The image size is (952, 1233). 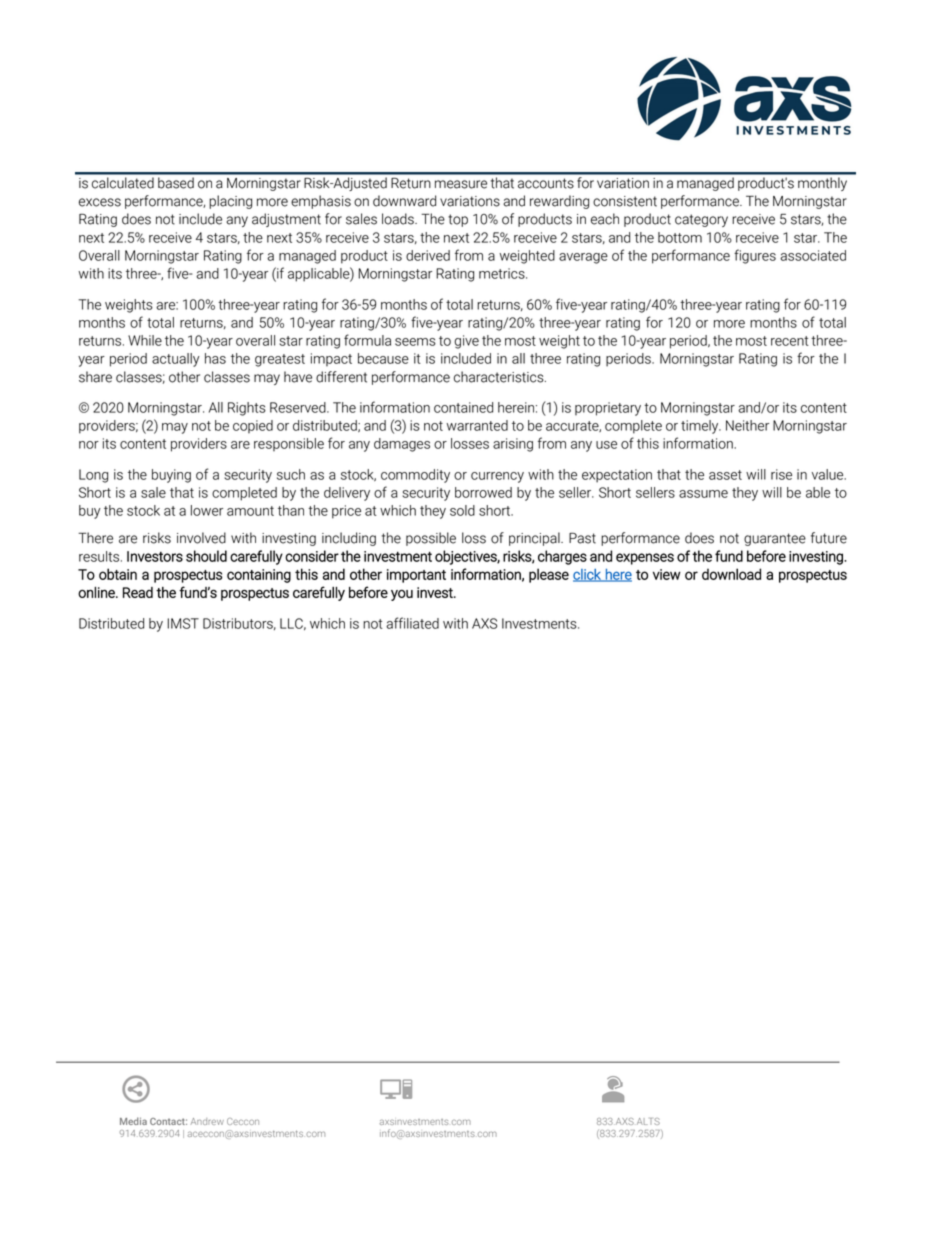 What do you see at coordinates (458, 220) in the screenshot?
I see `top` at bounding box center [458, 220].
